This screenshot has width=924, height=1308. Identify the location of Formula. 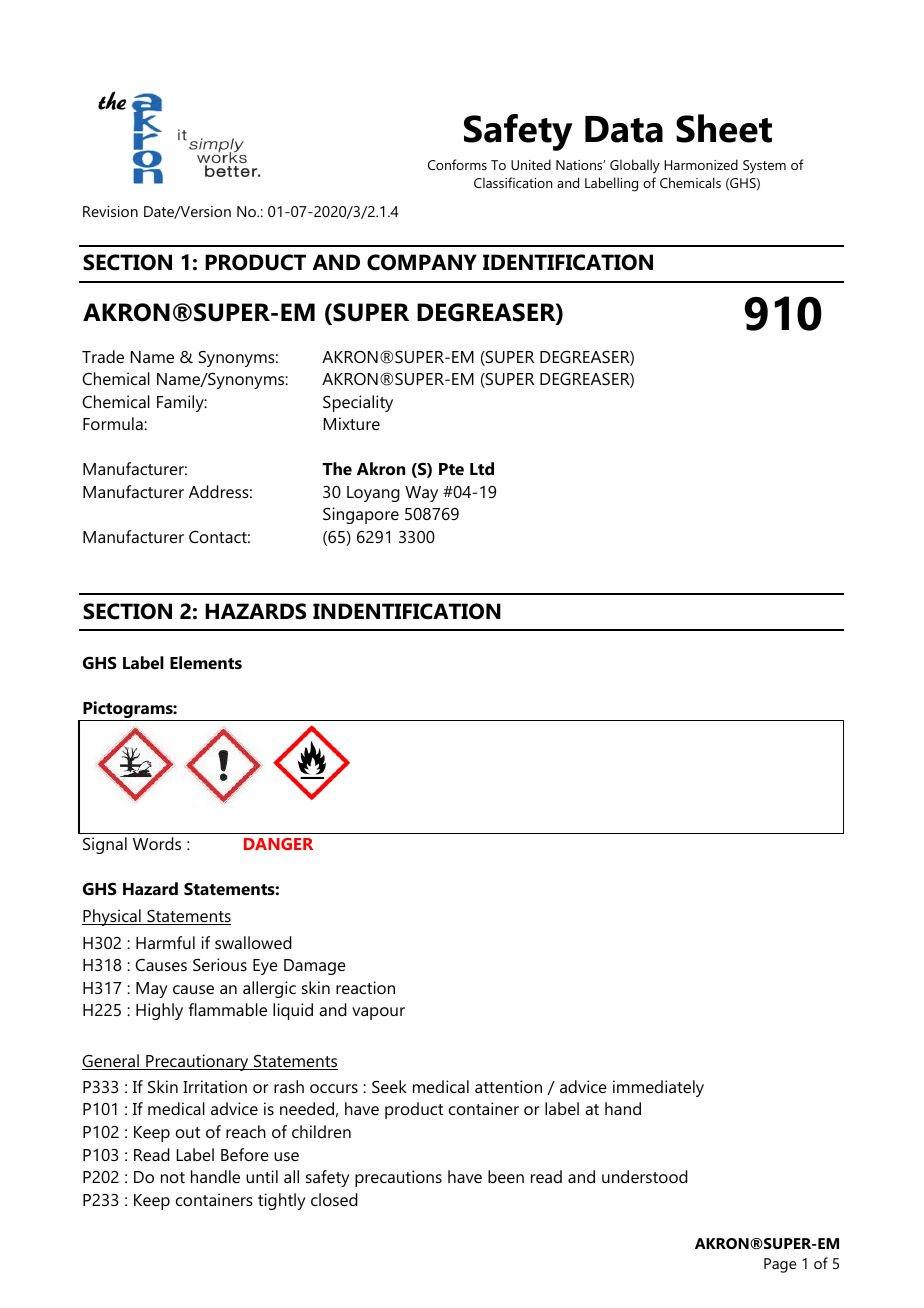
(114, 423).
